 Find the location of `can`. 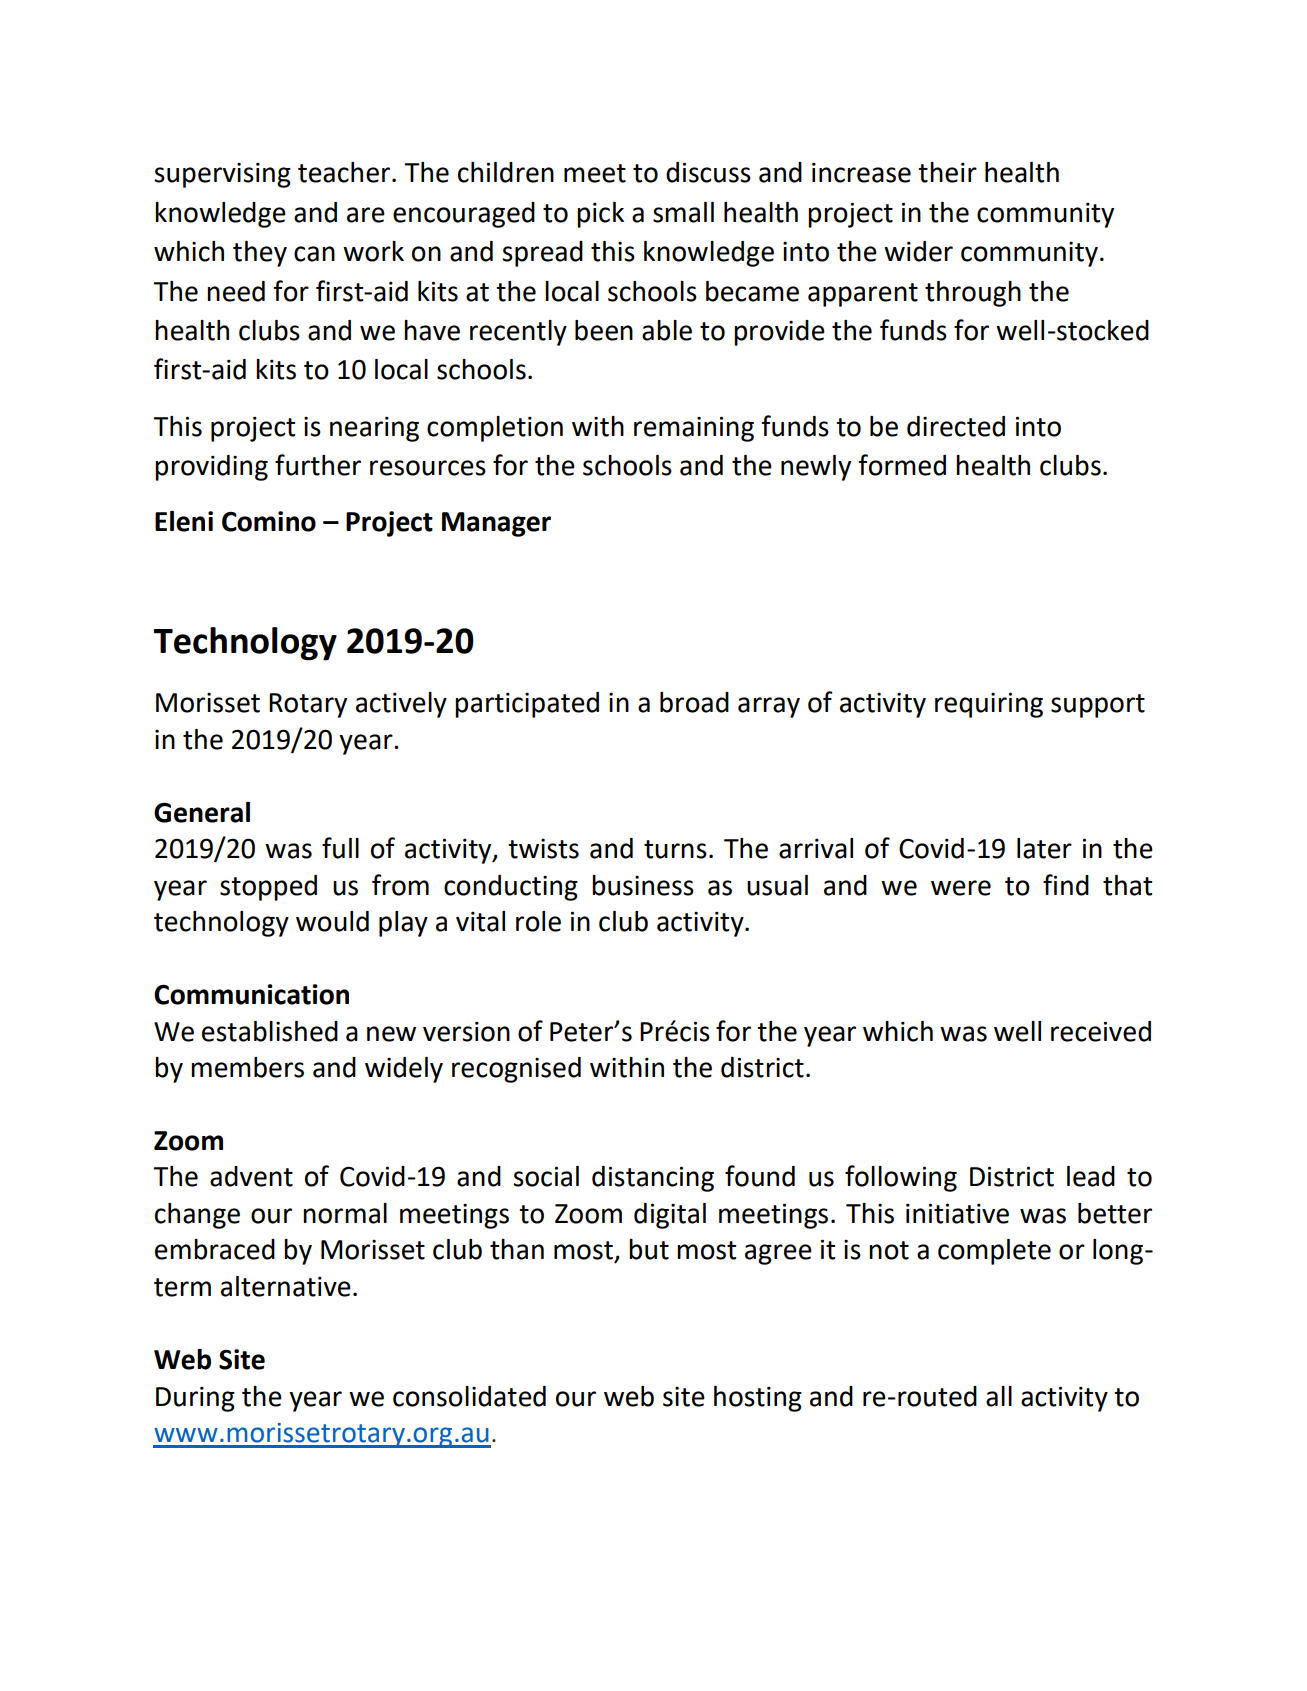

can is located at coordinates (314, 254).
